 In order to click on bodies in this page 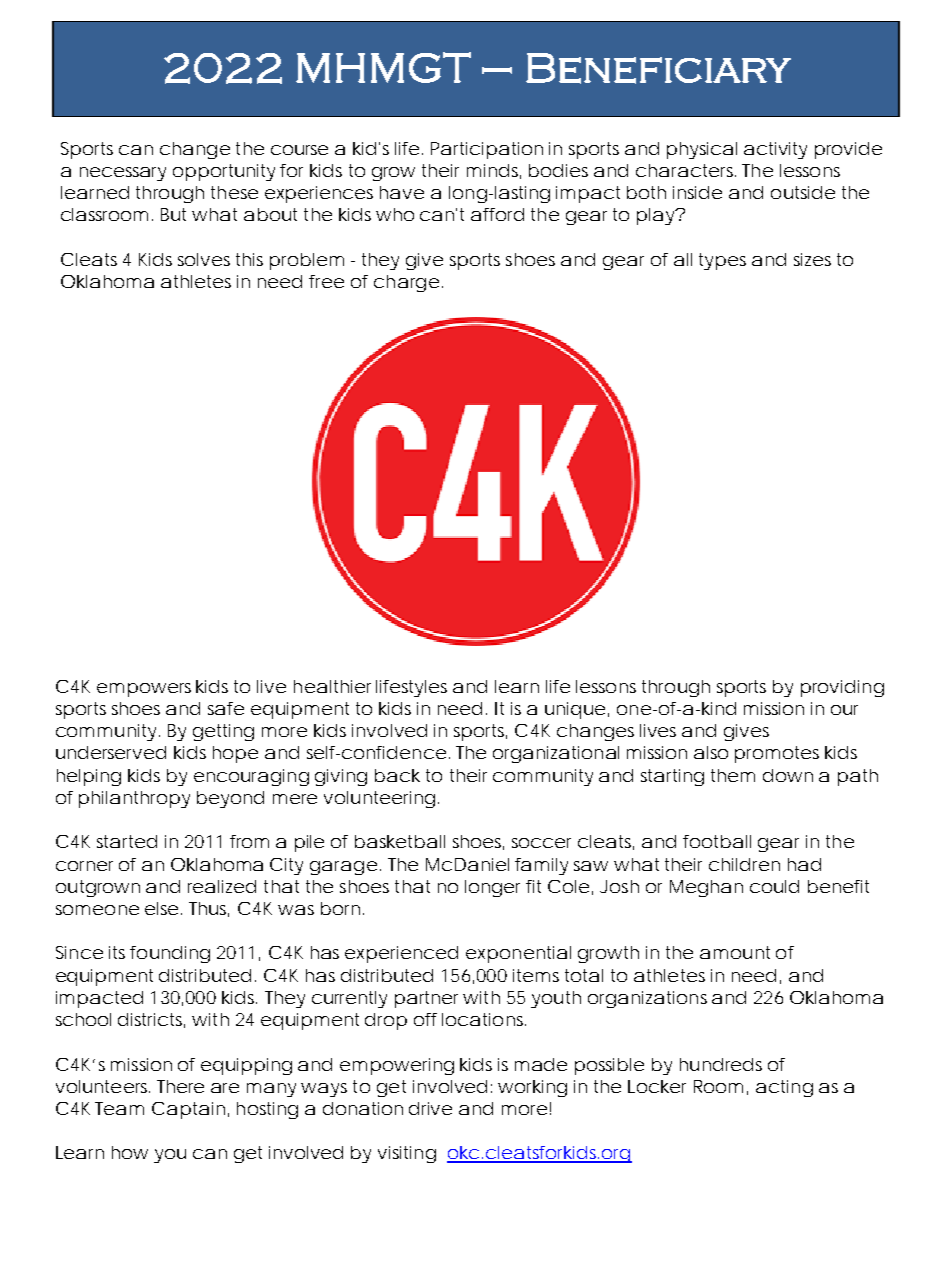, I will do `click(558, 170)`.
